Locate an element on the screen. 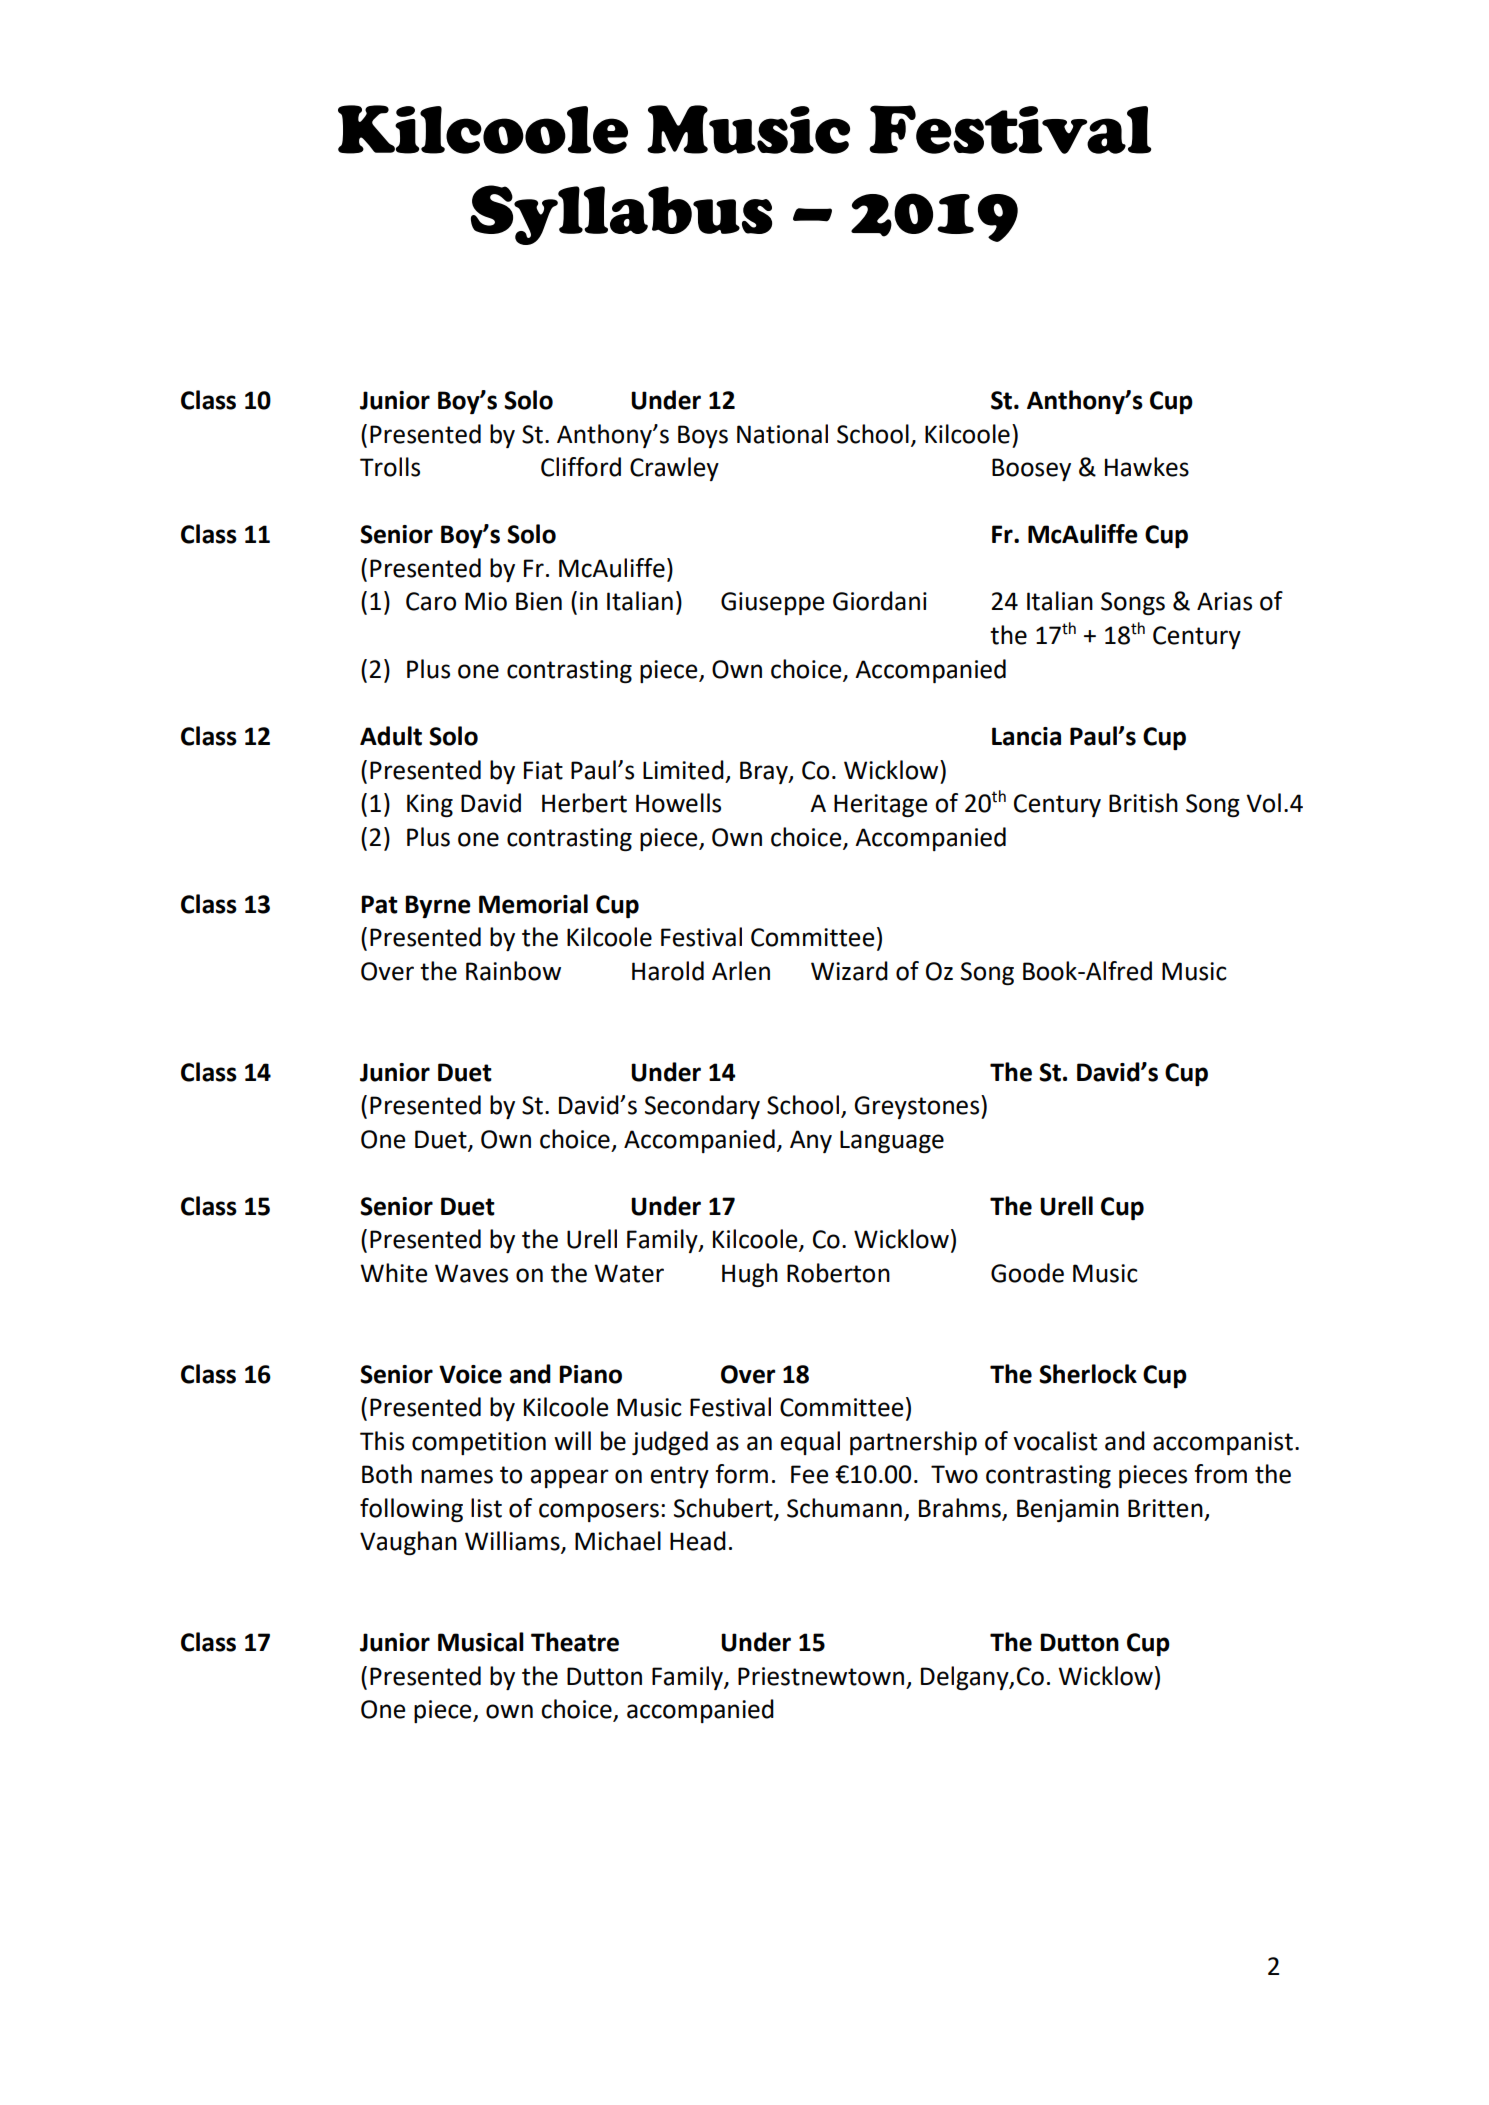 This screenshot has height=2105, width=1489. Syllabus is located at coordinates (621, 215).
